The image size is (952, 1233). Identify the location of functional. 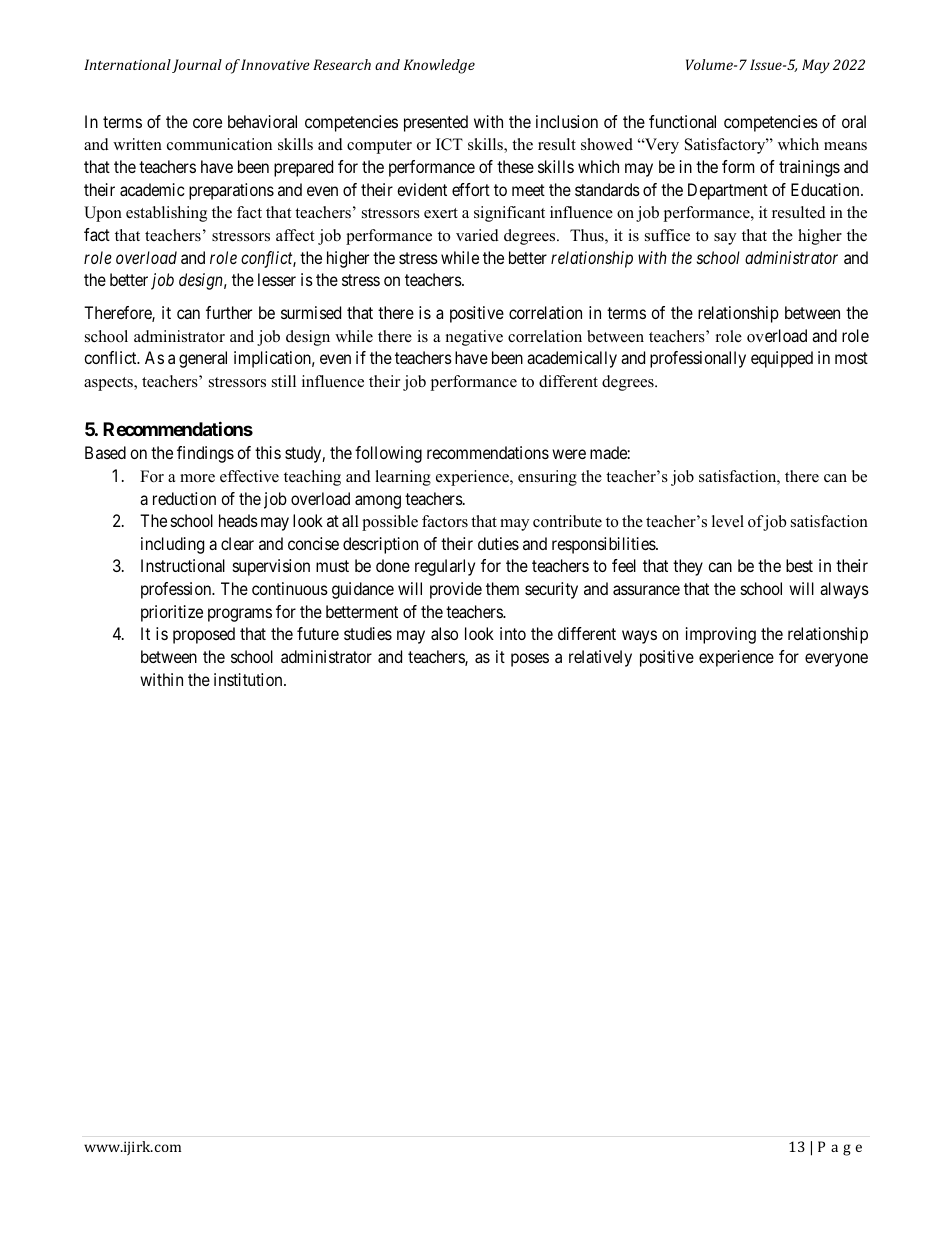
(682, 121).
